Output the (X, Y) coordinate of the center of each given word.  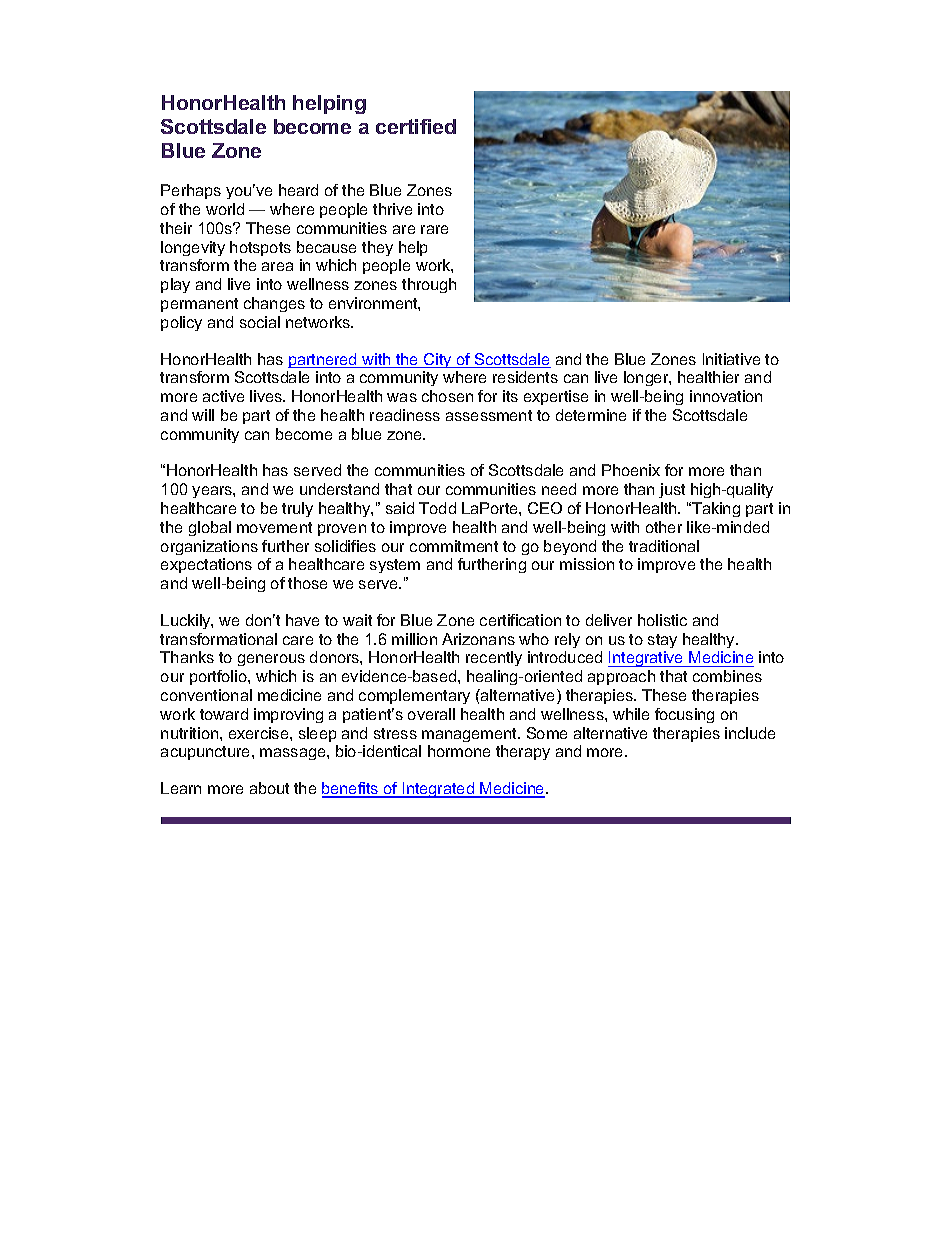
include (750, 733)
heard (298, 190)
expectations (206, 565)
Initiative (731, 359)
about (269, 788)
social (260, 322)
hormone (459, 751)
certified (416, 126)
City (438, 360)
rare (434, 229)
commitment (454, 546)
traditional (664, 546)
